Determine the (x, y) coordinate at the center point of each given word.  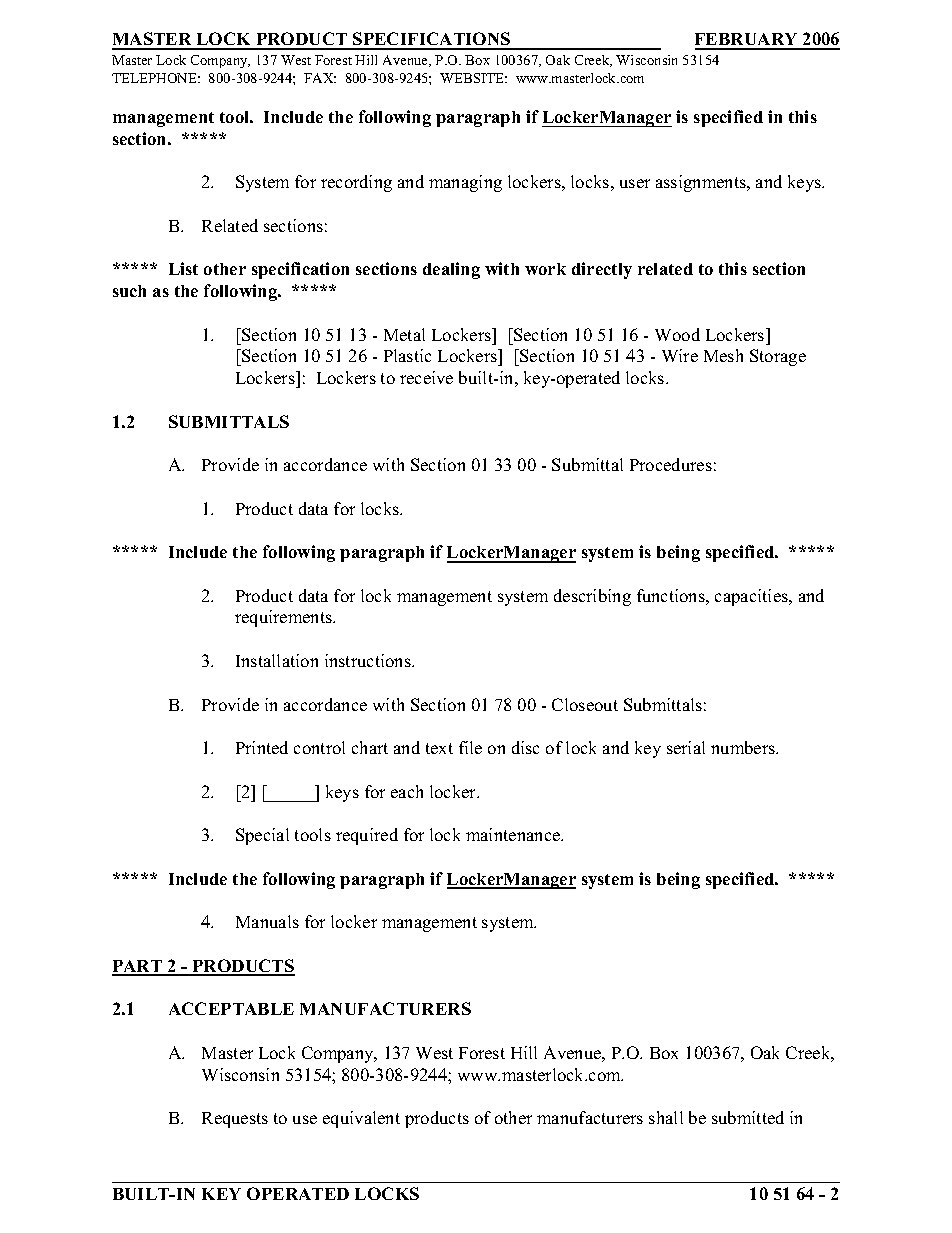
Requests (235, 1120)
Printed (262, 747)
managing (465, 183)
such (129, 291)
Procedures (671, 464)
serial (686, 747)
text (439, 748)
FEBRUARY (747, 41)
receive (426, 377)
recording (356, 183)
